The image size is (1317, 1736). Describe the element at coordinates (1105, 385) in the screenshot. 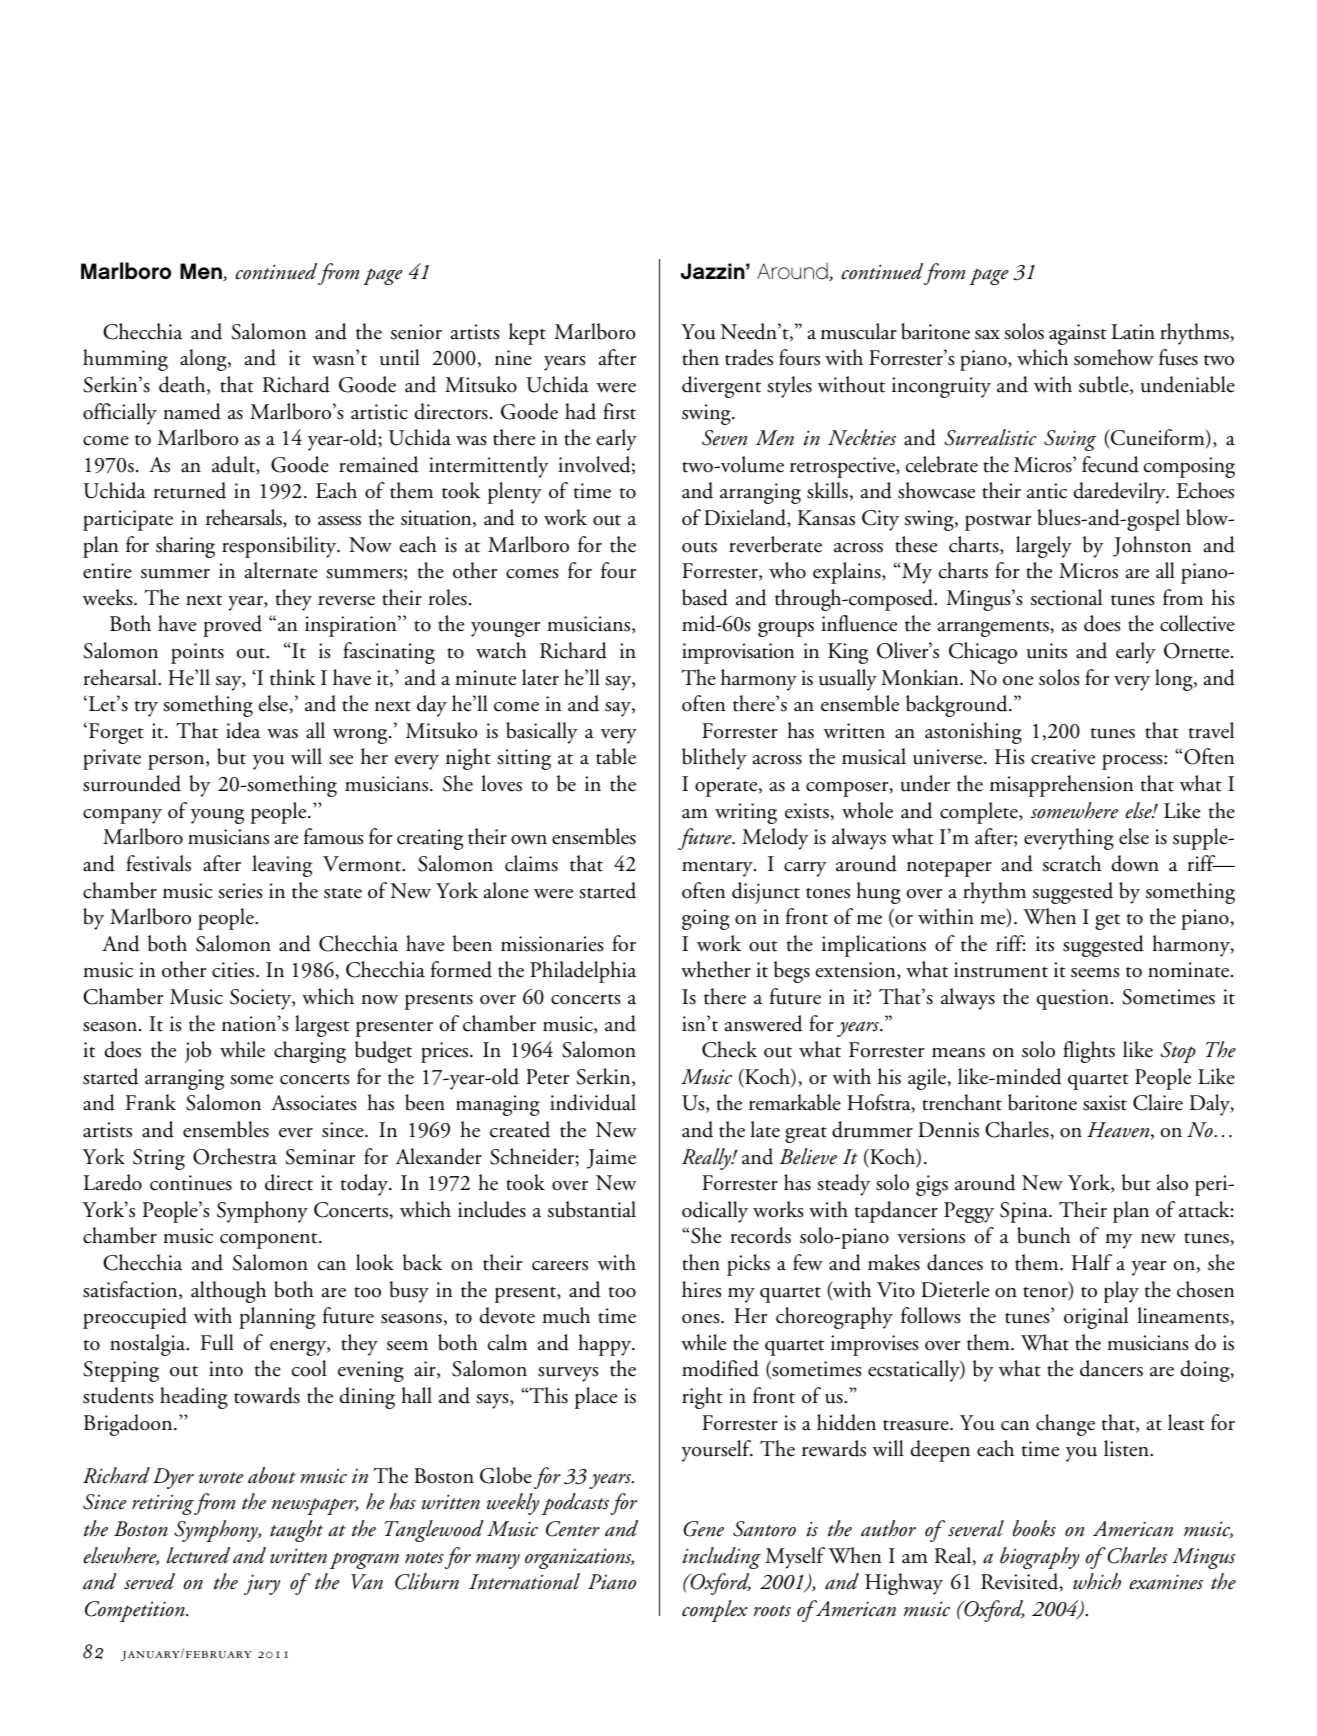

I see `subtle` at that location.
